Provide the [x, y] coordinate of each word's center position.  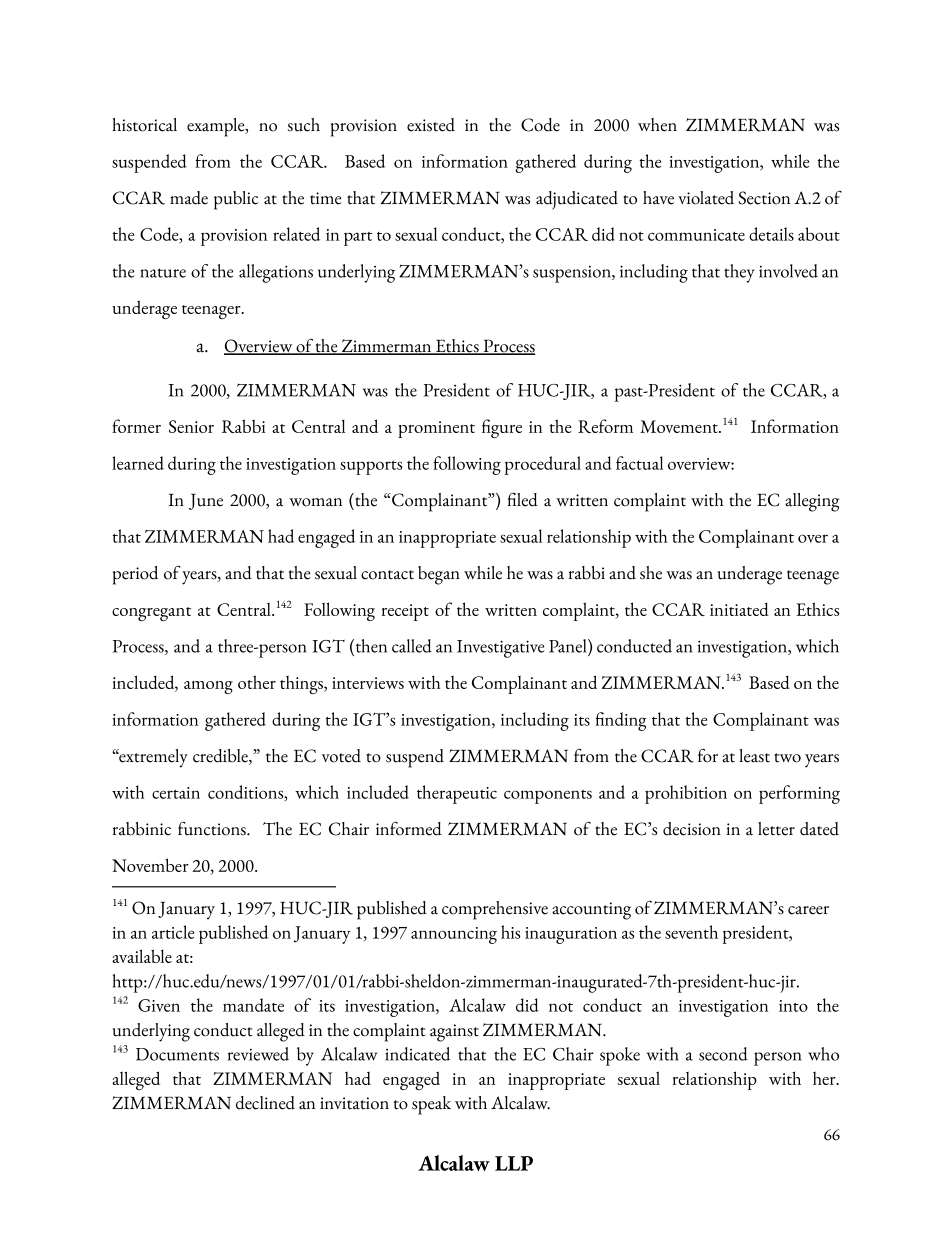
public [236, 200]
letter [776, 829]
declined [265, 1103]
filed [522, 500]
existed [431, 125]
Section [764, 198]
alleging [812, 502]
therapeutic [457, 794]
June [206, 501]
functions [213, 829]
